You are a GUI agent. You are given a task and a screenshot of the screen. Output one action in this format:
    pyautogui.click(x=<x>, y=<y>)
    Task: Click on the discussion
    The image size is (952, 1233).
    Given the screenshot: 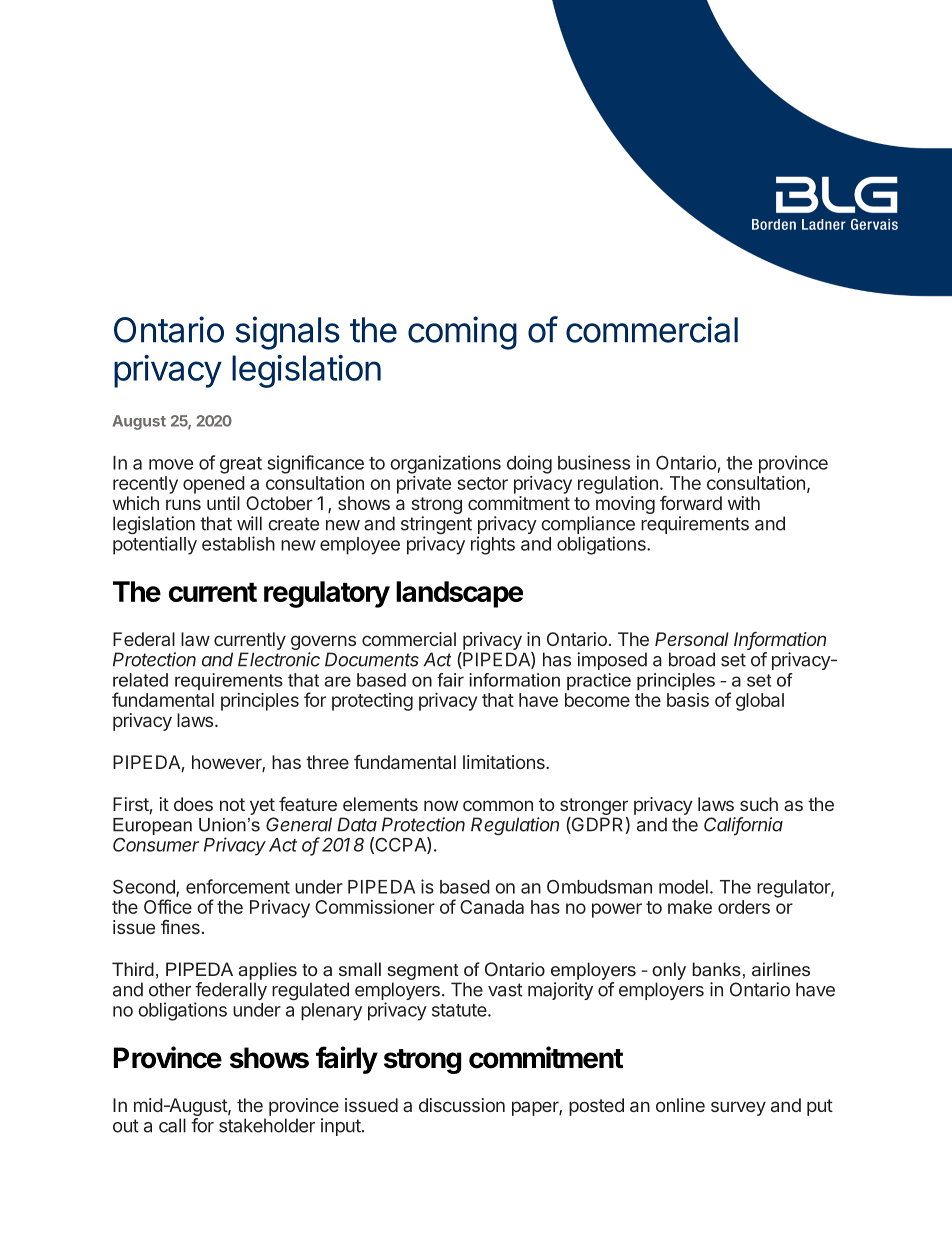 What is the action you would take?
    pyautogui.click(x=462, y=1105)
